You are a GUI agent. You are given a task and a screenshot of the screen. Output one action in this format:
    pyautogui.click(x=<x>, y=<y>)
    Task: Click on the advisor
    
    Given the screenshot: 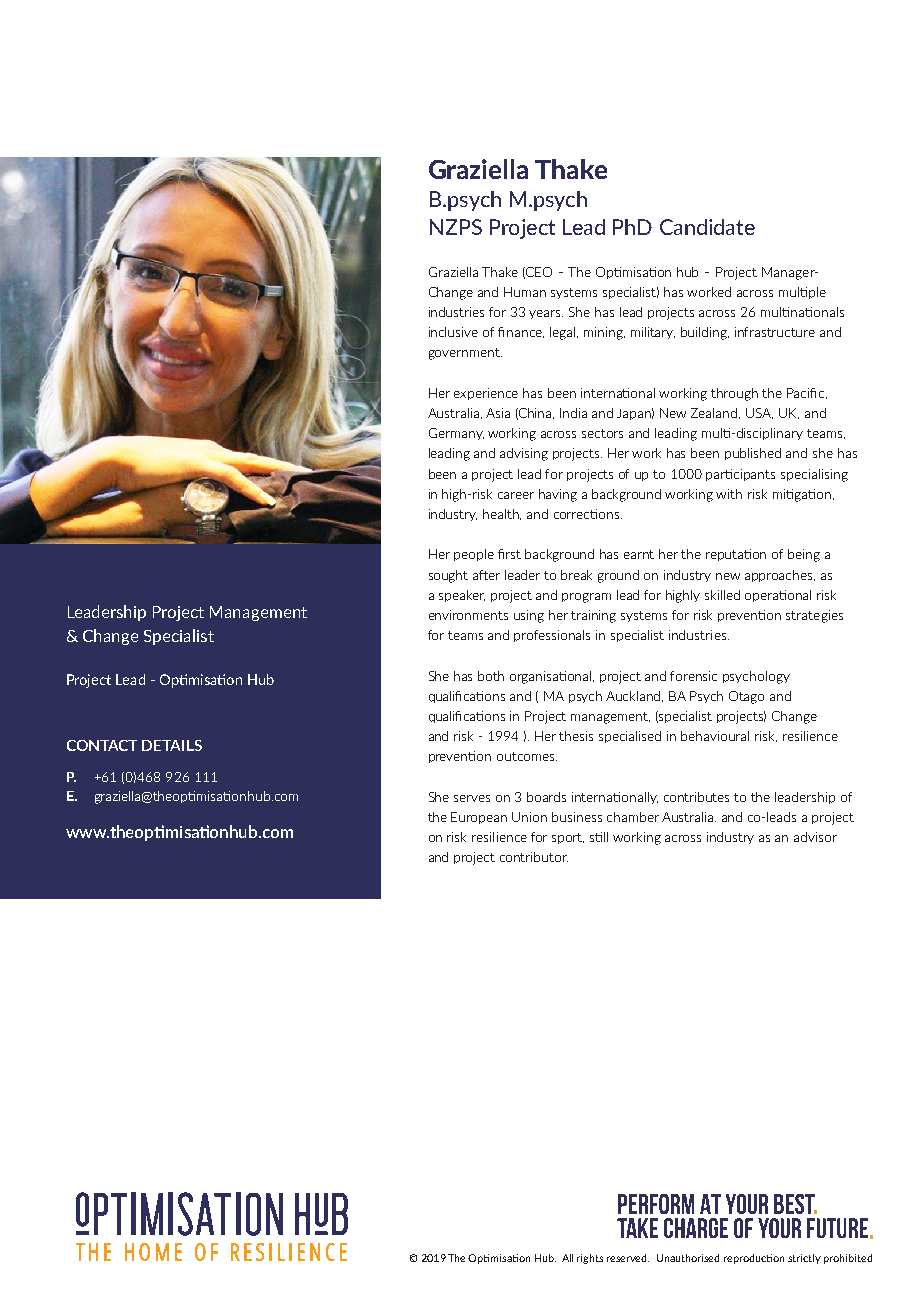 What is the action you would take?
    pyautogui.click(x=815, y=837)
